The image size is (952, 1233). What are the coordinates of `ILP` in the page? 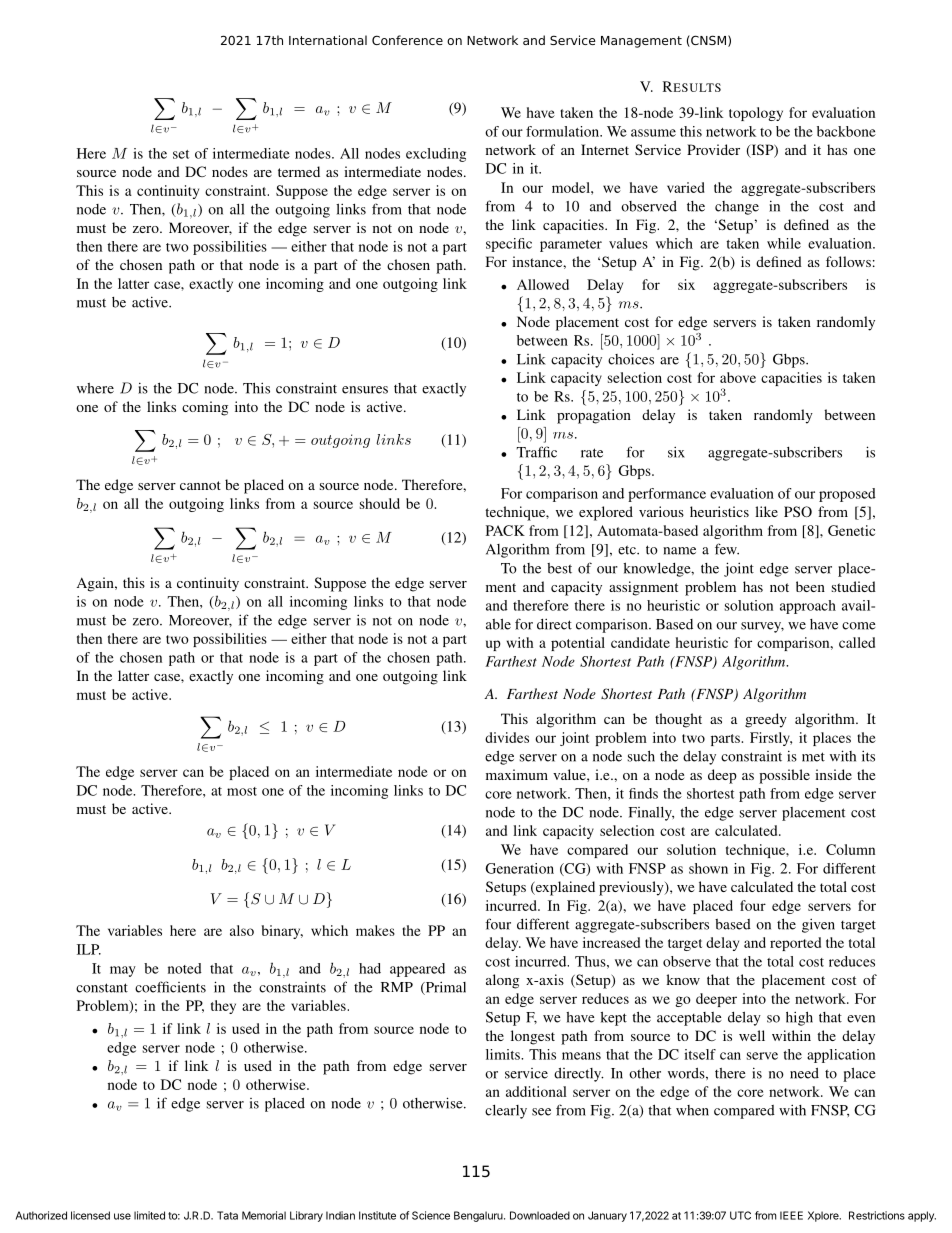 It's located at (89, 949).
